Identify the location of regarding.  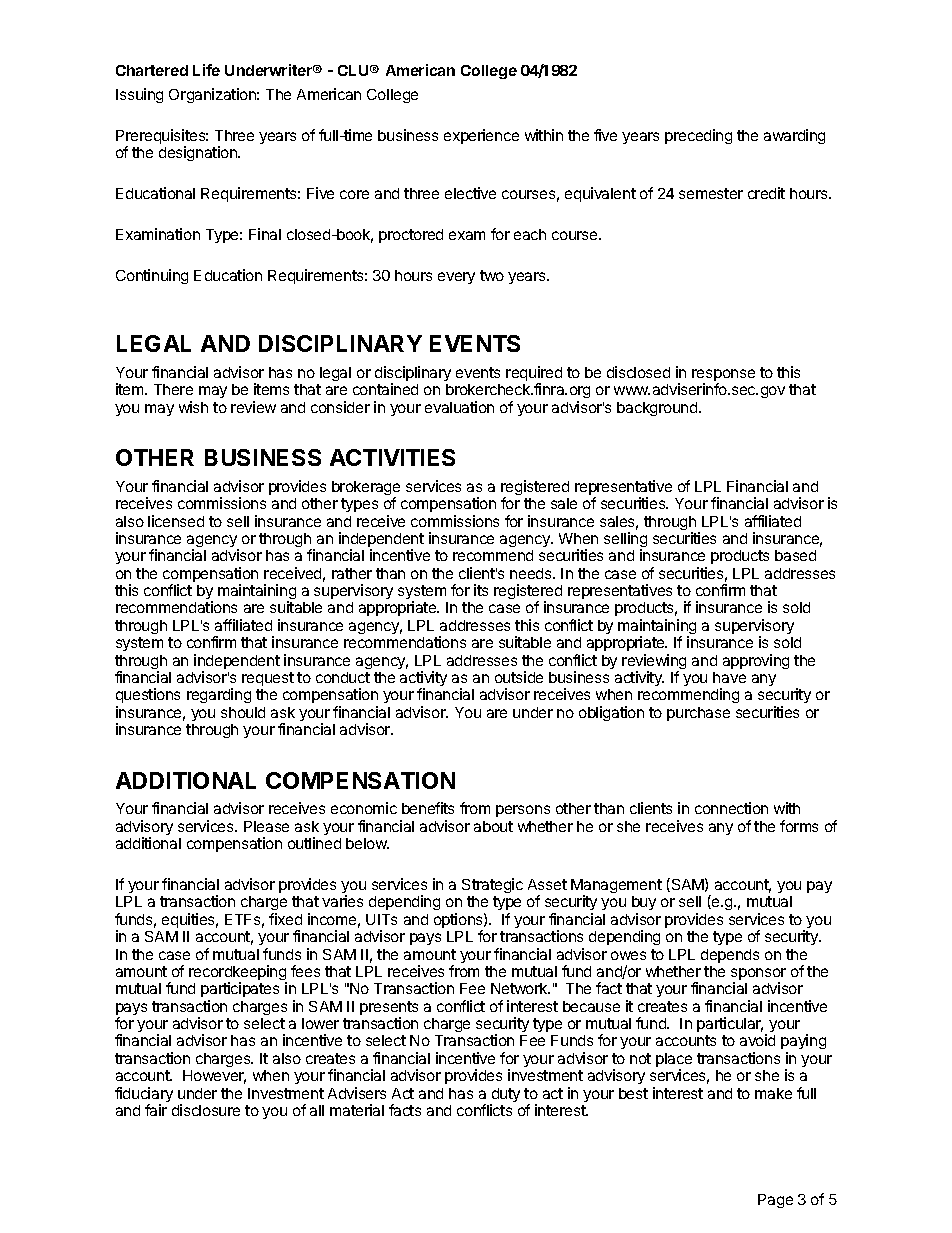
(219, 695).
